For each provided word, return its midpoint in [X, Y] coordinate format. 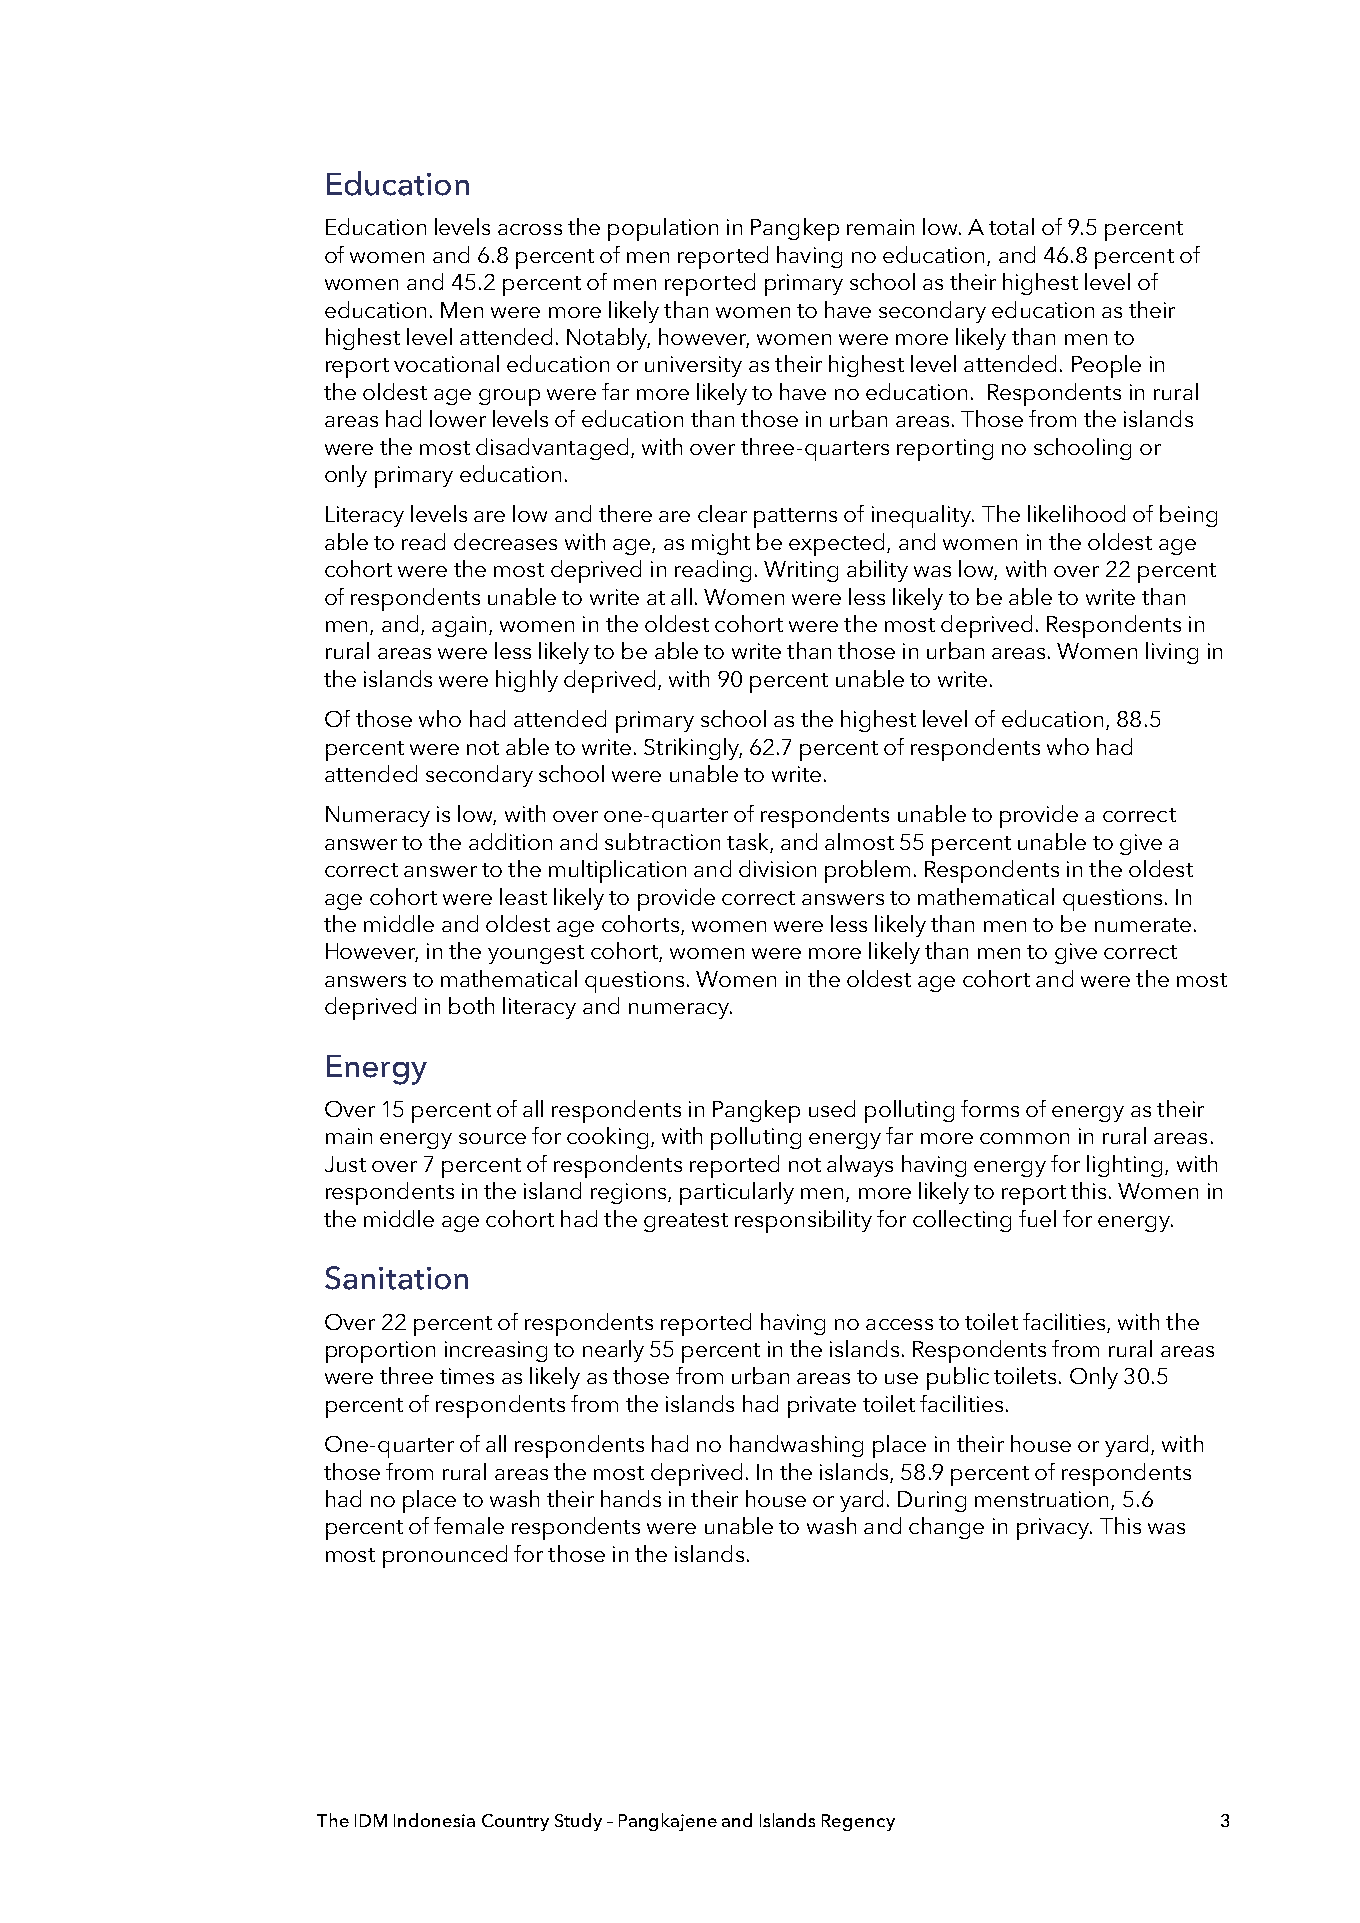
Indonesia [434, 1820]
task [749, 843]
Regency [858, 1822]
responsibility [803, 1221]
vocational [446, 363]
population [663, 229]
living [1172, 653]
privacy [1054, 1529]
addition [510, 841]
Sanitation [396, 1278]
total [1011, 226]
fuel [1037, 1218]
